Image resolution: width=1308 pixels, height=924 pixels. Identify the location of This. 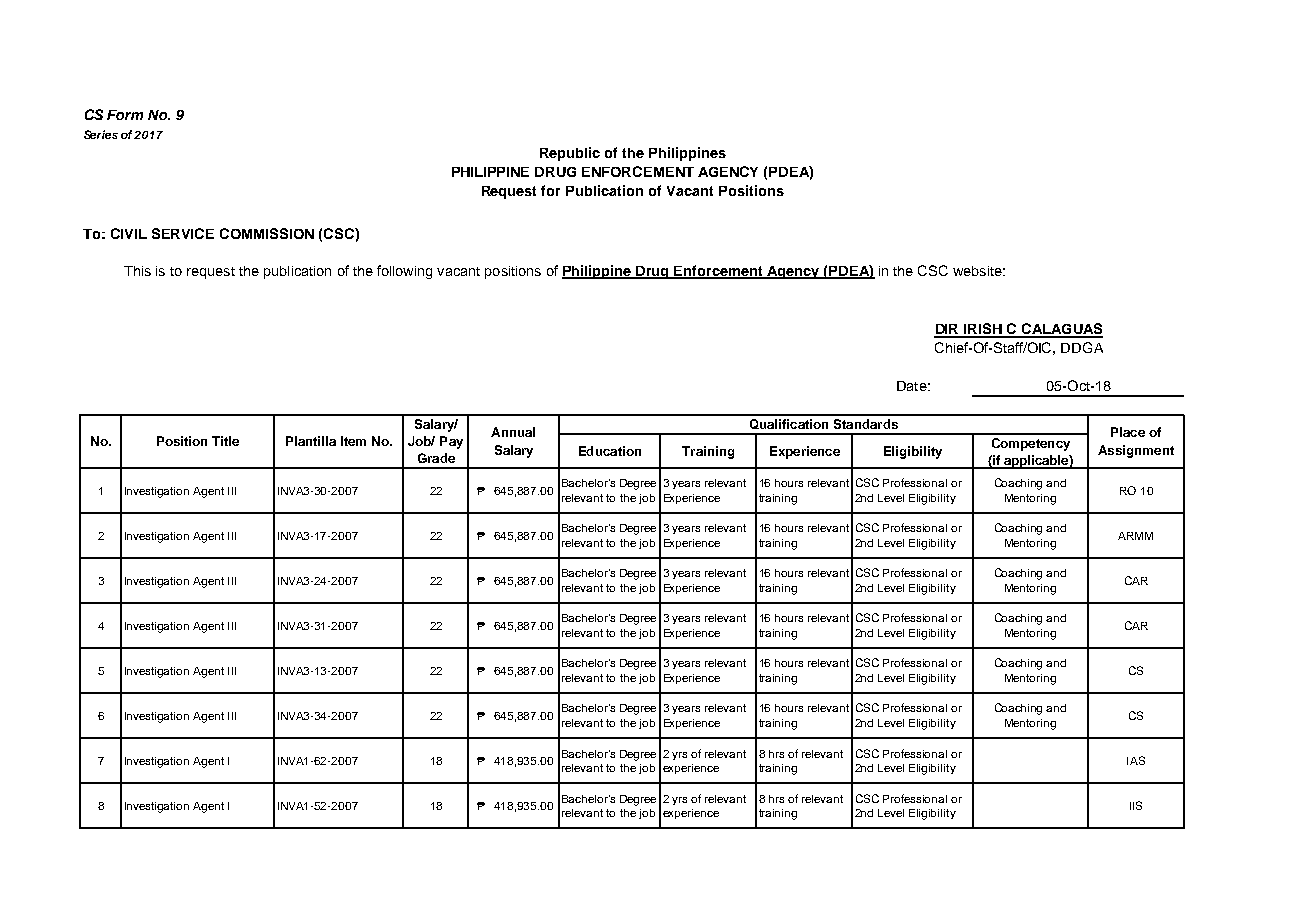
(137, 271).
